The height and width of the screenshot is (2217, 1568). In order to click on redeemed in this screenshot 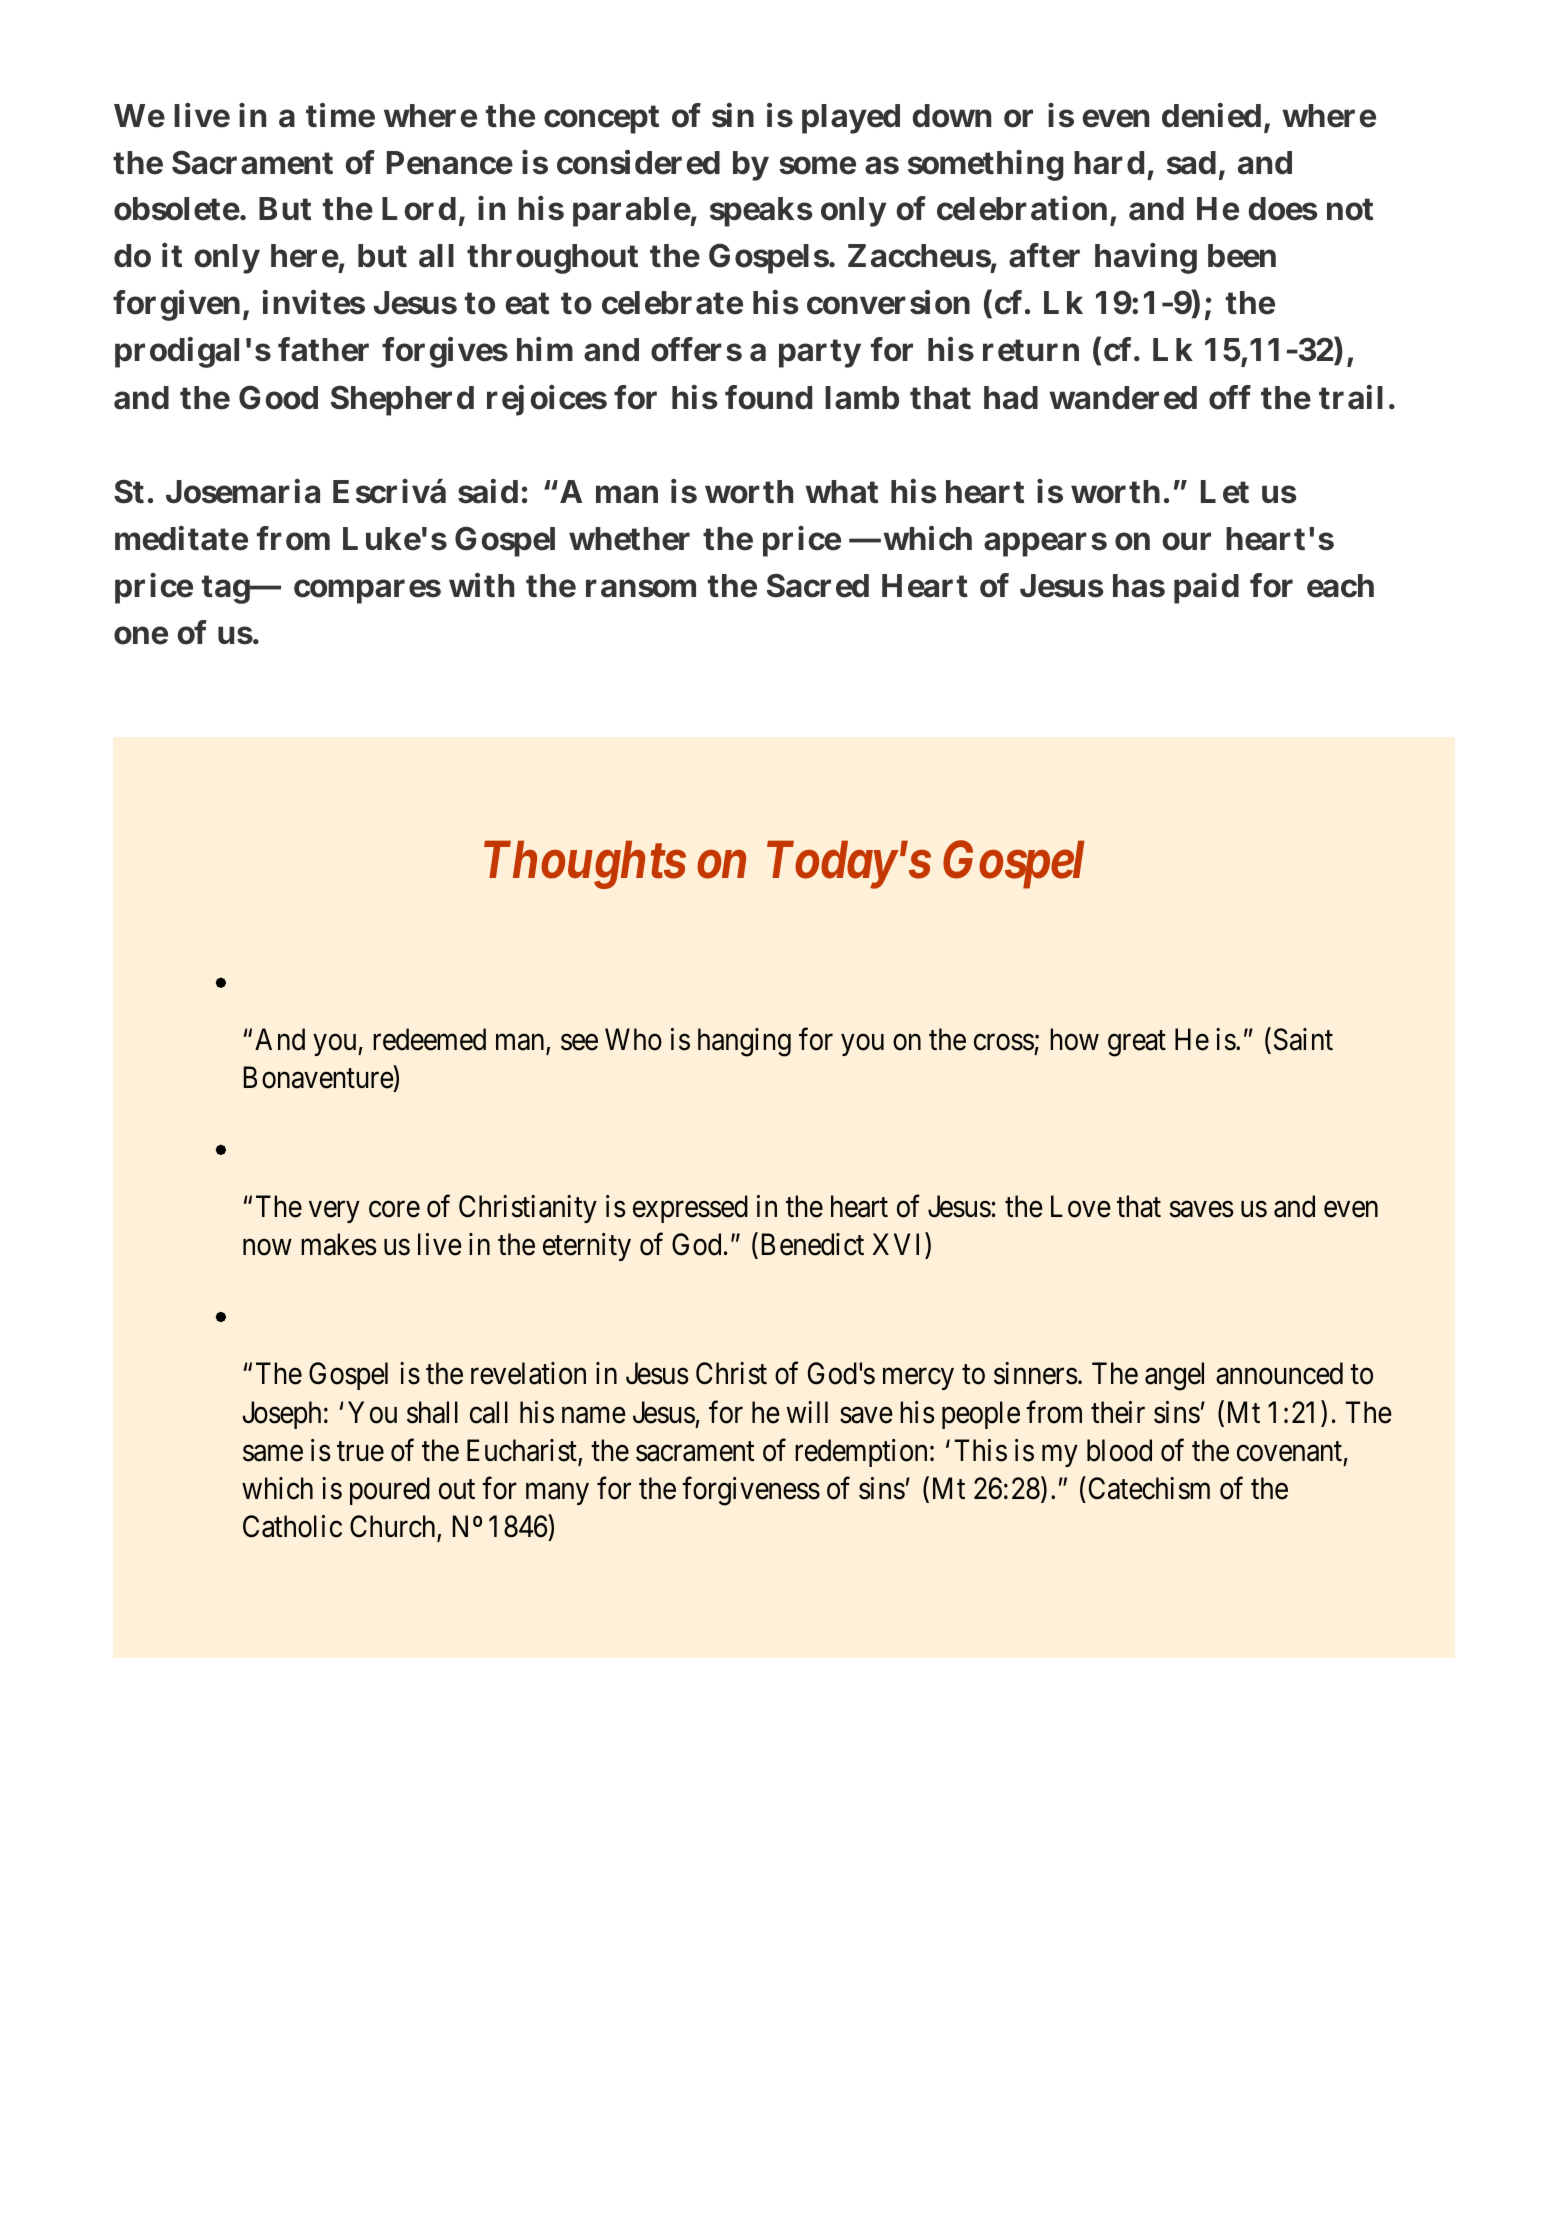, I will do `click(429, 1039)`.
